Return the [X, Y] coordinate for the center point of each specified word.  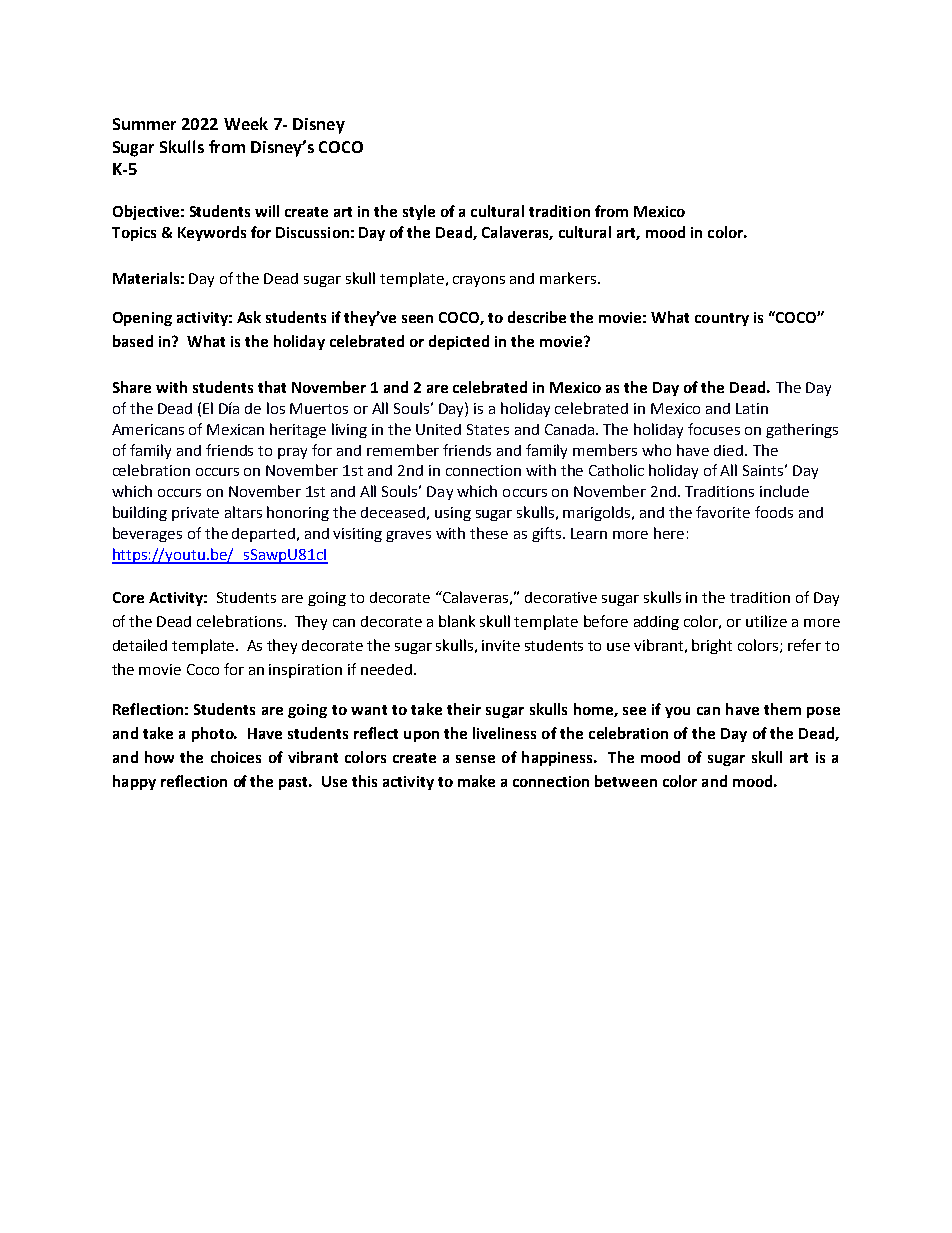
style [419, 212]
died [730, 450]
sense [475, 759]
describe [537, 317]
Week [246, 123]
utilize [766, 621]
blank [457, 621]
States [488, 429]
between [626, 781]
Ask [249, 317]
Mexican [235, 429]
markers [569, 278]
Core [128, 597]
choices [236, 757]
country [722, 319]
